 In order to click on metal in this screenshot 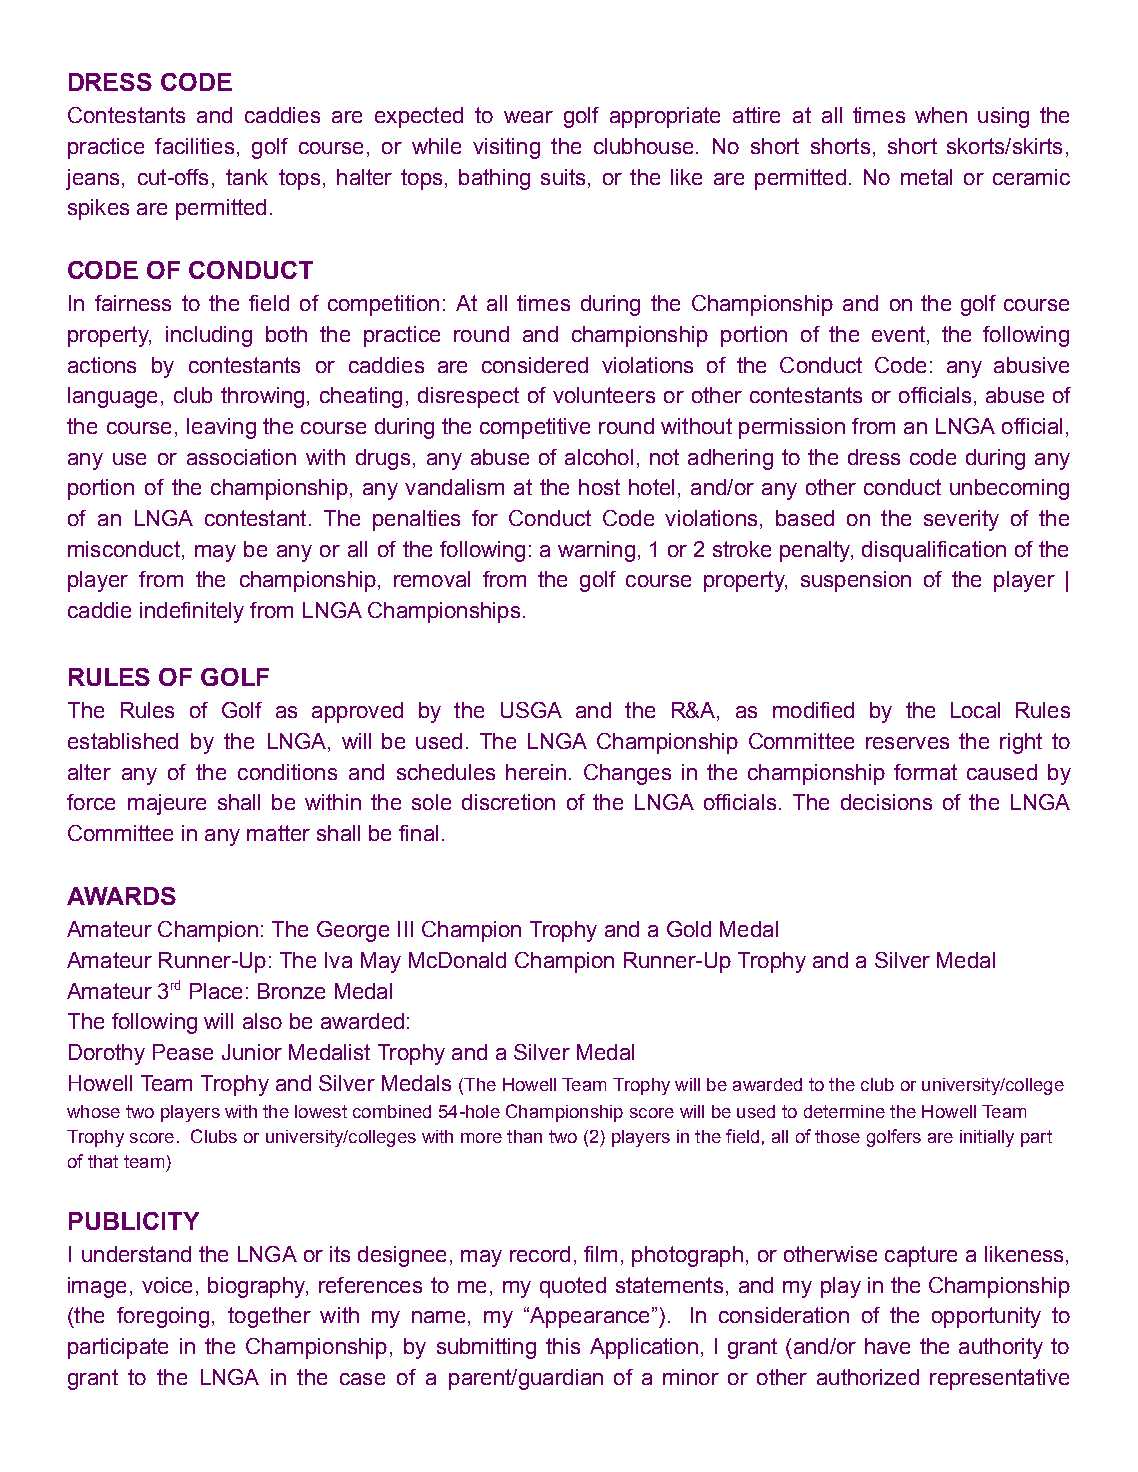, I will do `click(926, 177)`.
